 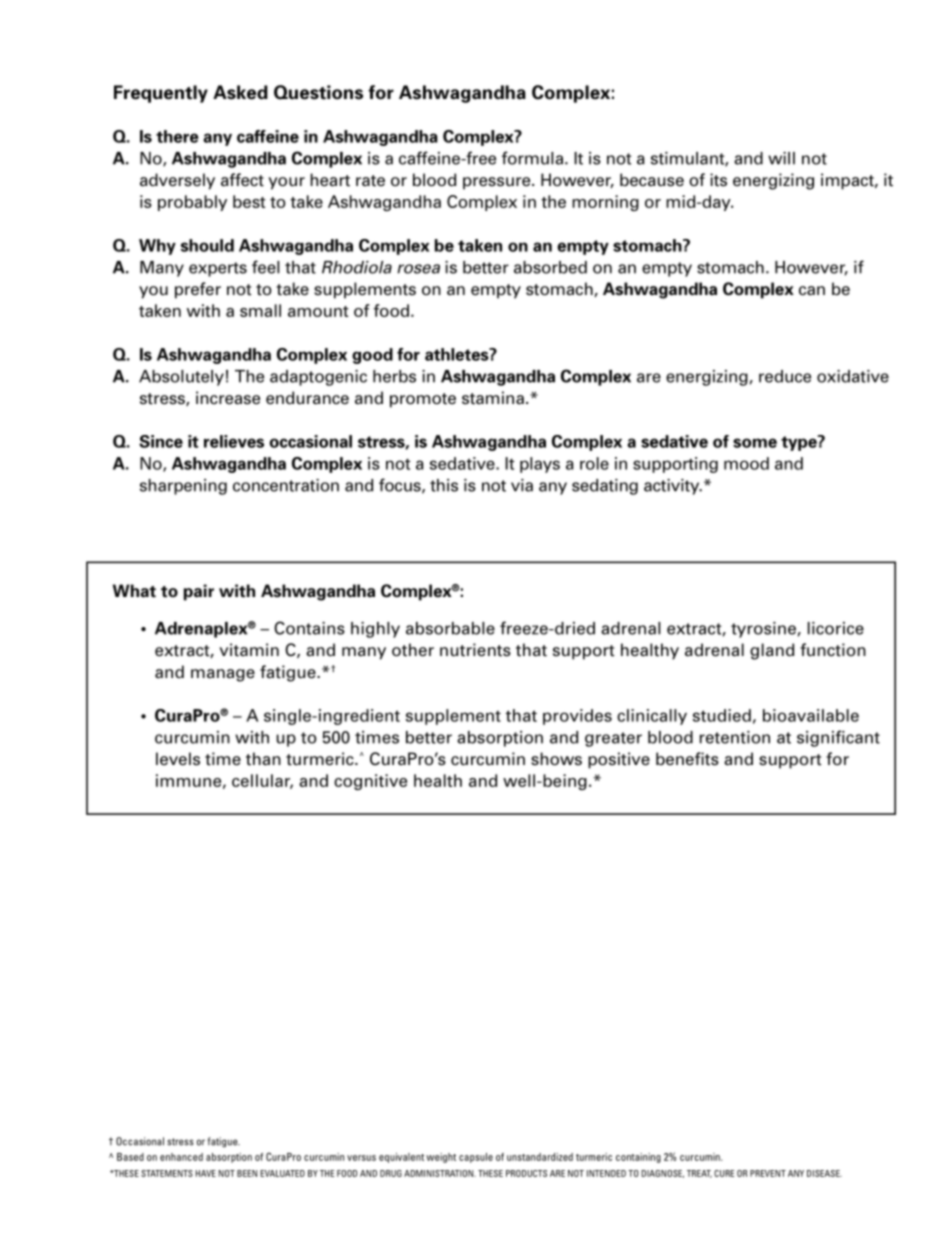 I want to click on there, so click(x=177, y=136).
